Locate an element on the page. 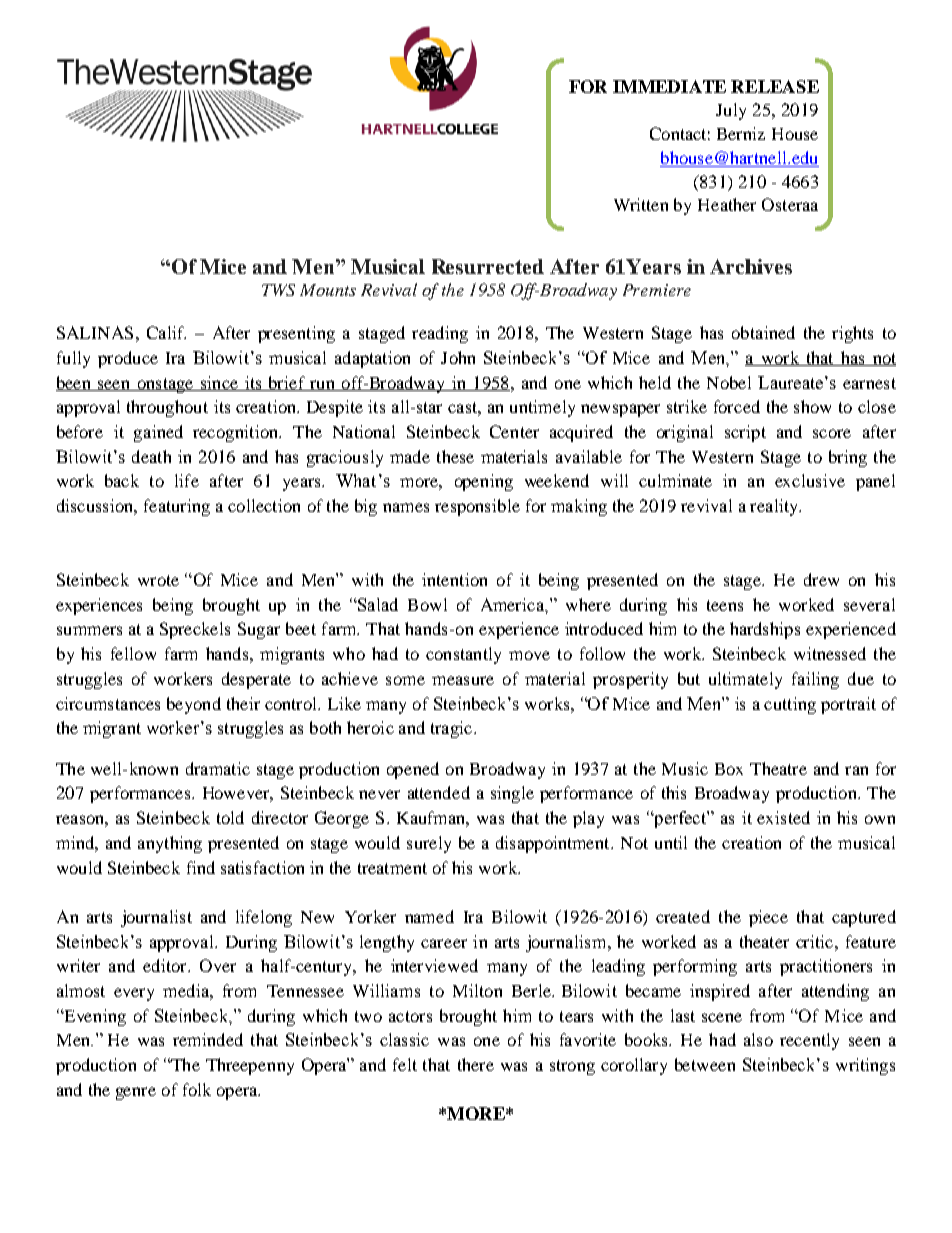  Written is located at coordinates (641, 204).
